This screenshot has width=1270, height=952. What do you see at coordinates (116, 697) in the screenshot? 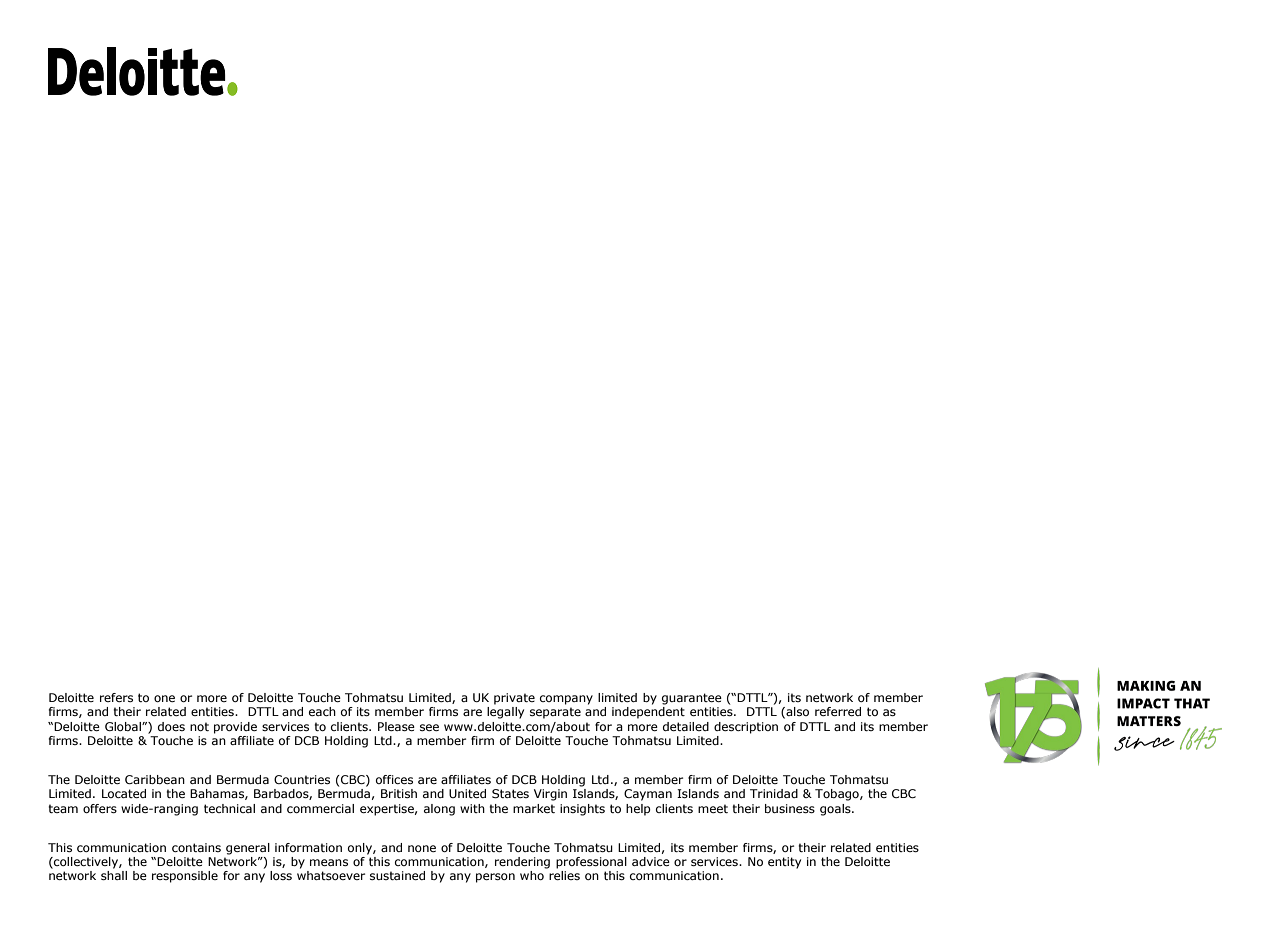
I see `refers` at bounding box center [116, 697].
